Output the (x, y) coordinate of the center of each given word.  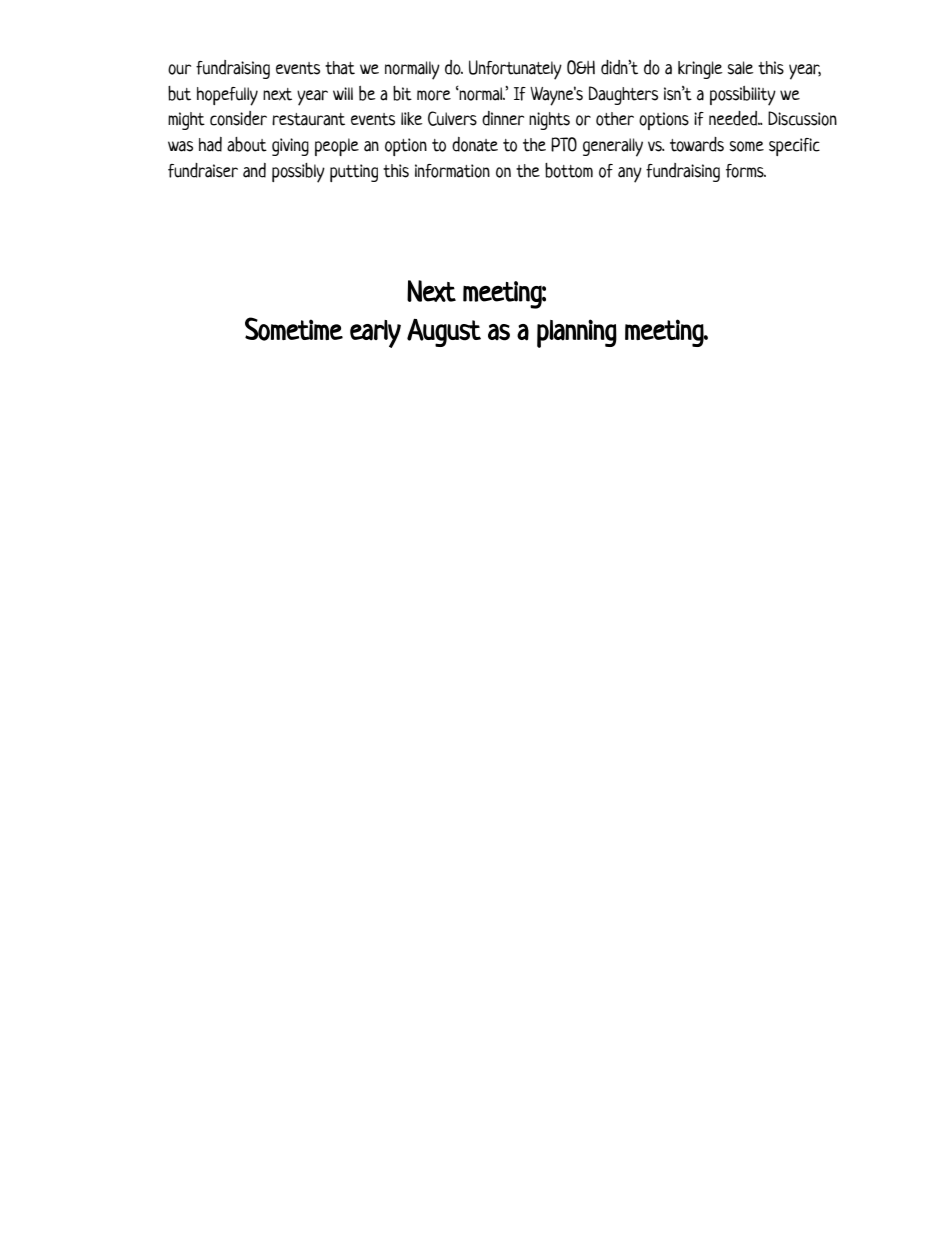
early (375, 334)
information (452, 171)
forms (746, 171)
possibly (298, 173)
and (254, 170)
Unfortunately (515, 70)
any (630, 175)
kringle (700, 70)
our (179, 69)
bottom (569, 170)
